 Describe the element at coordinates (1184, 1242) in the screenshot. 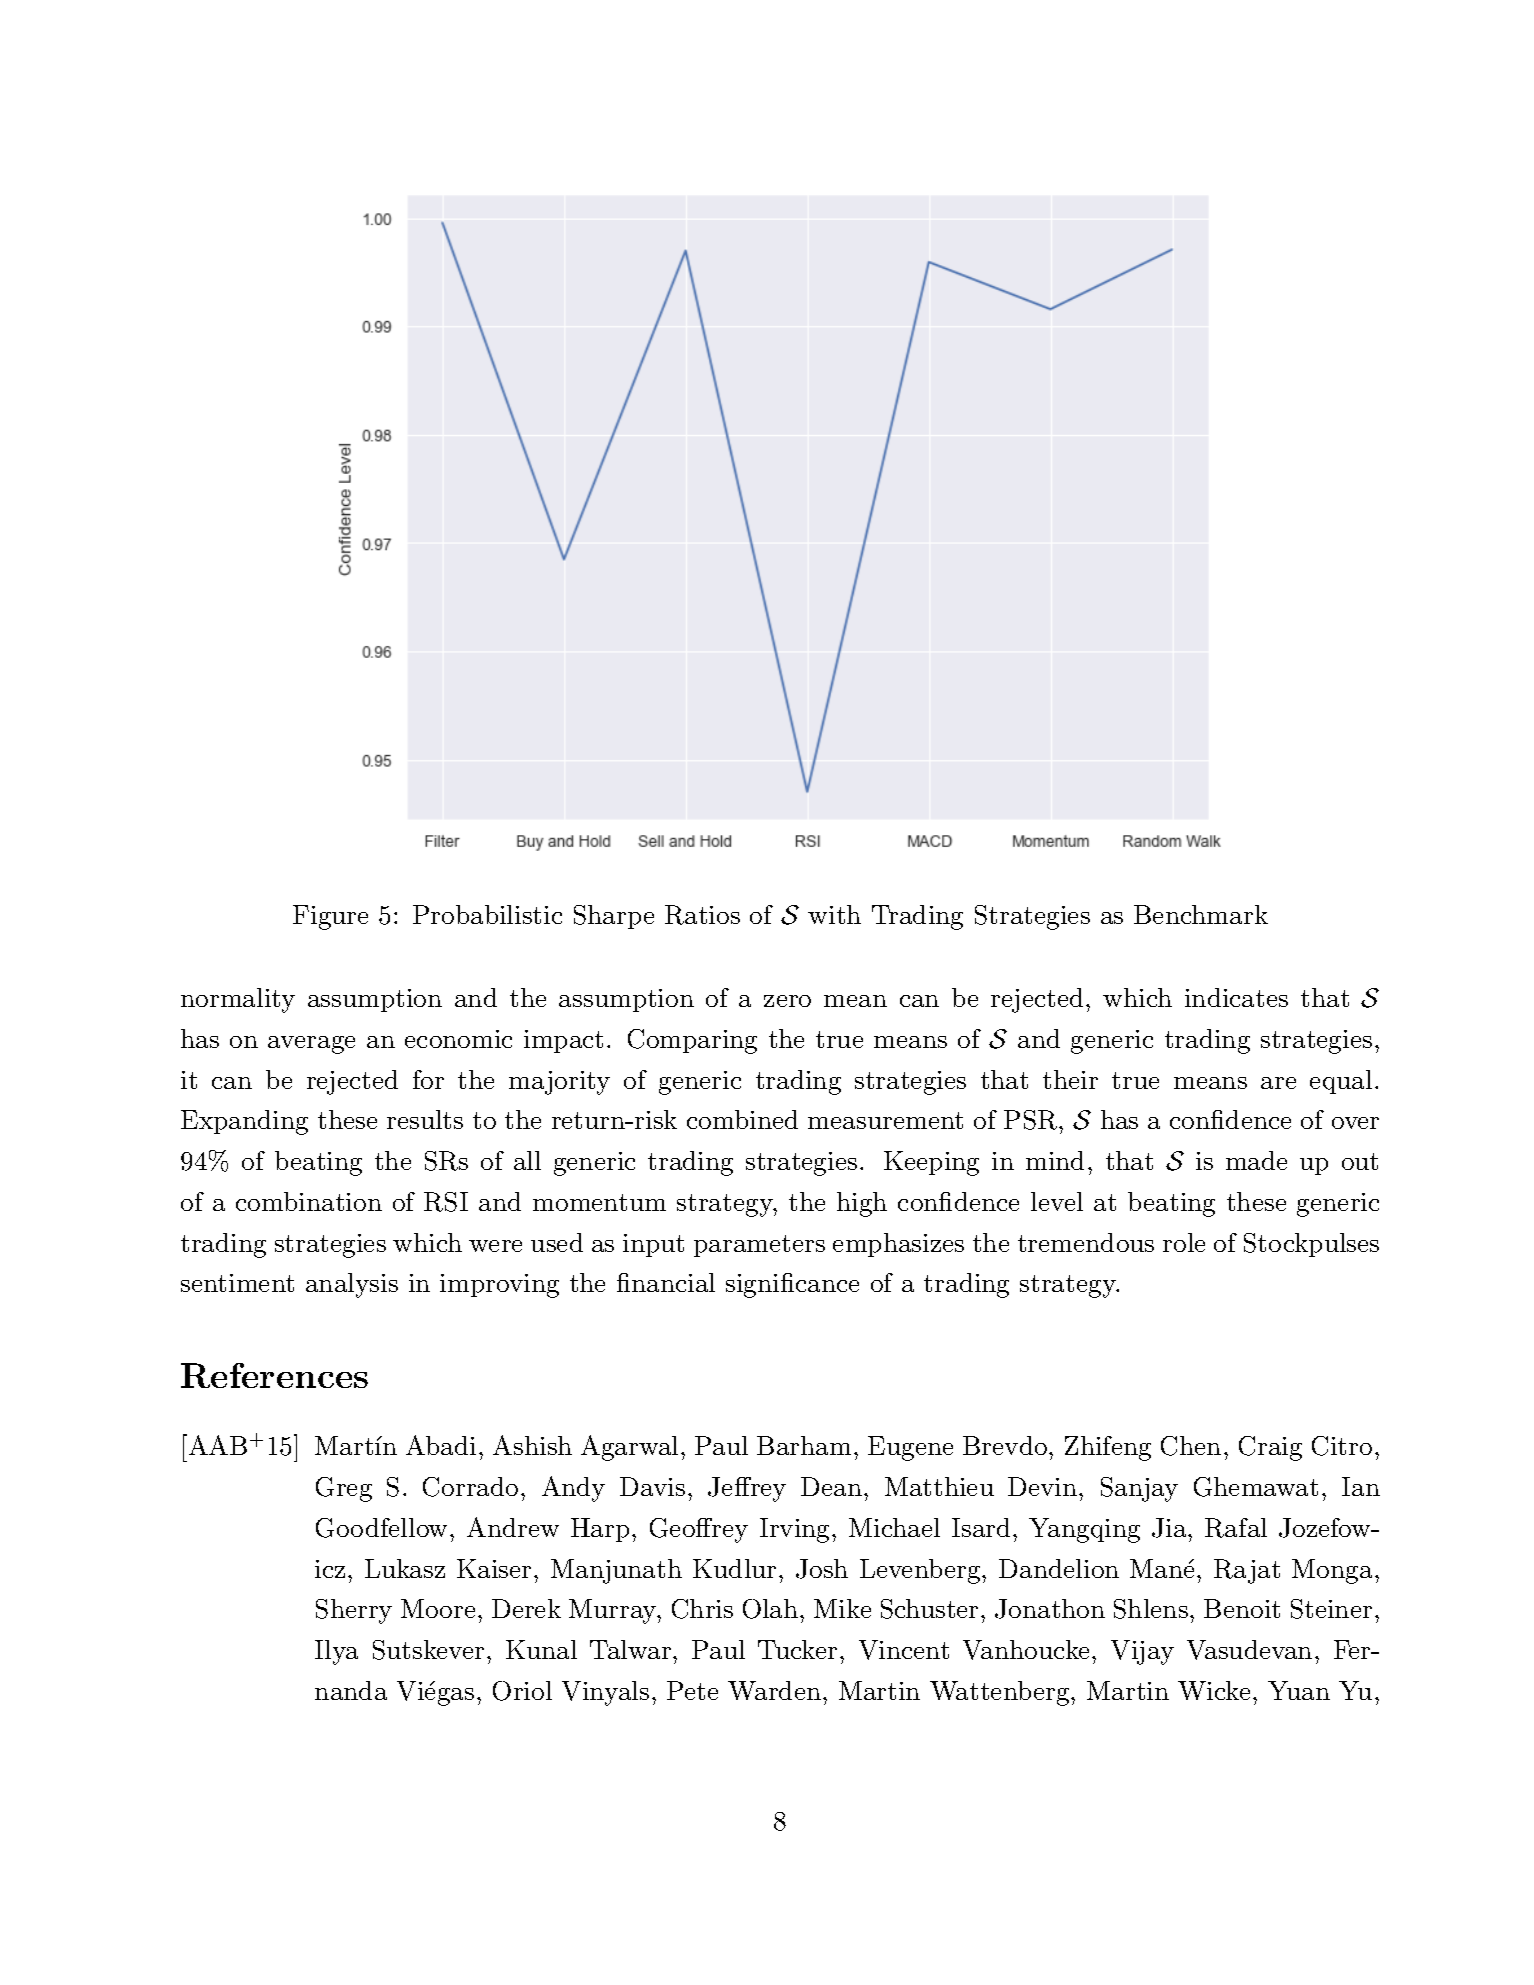

I see `role` at that location.
